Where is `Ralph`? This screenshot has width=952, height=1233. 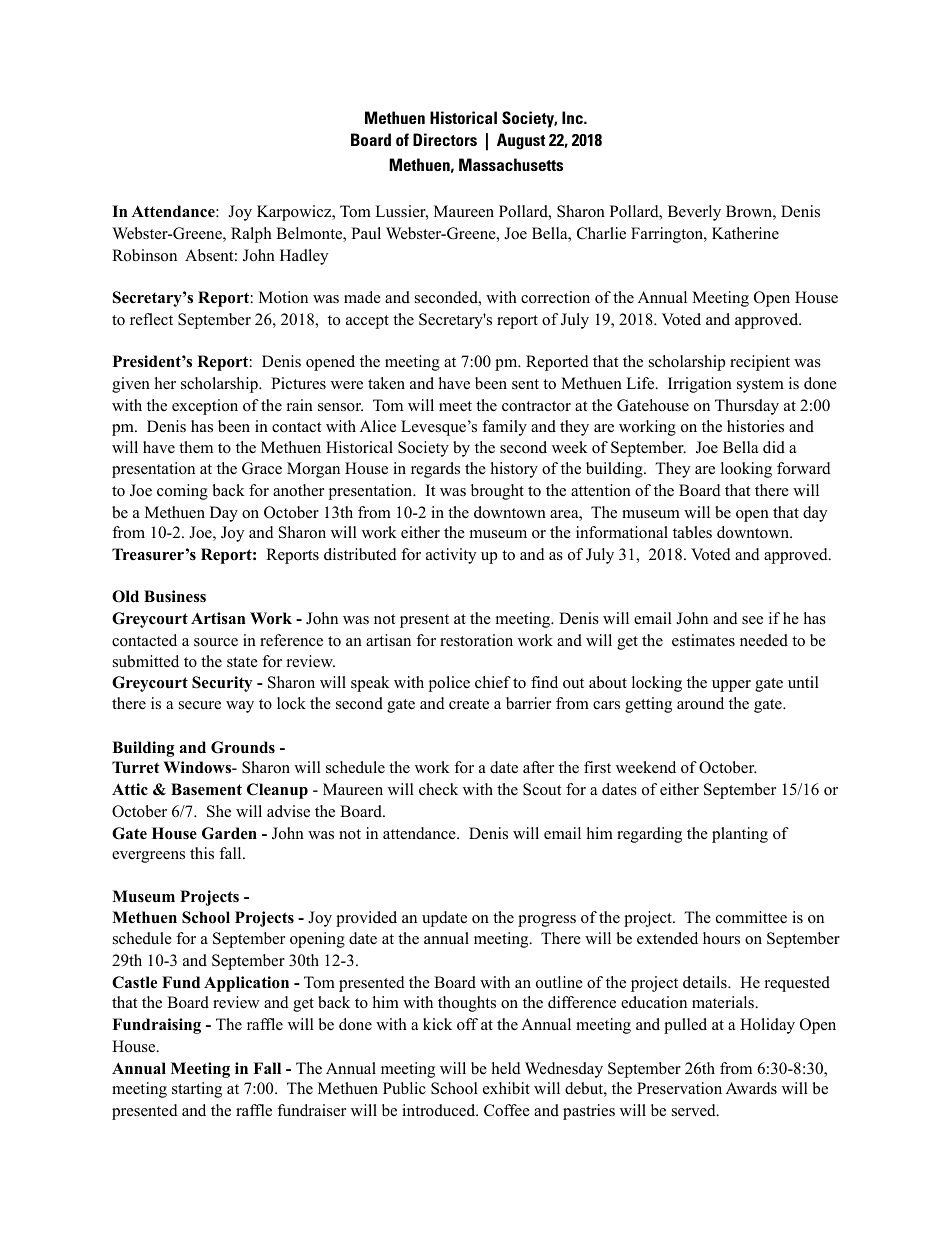 Ralph is located at coordinates (251, 235).
